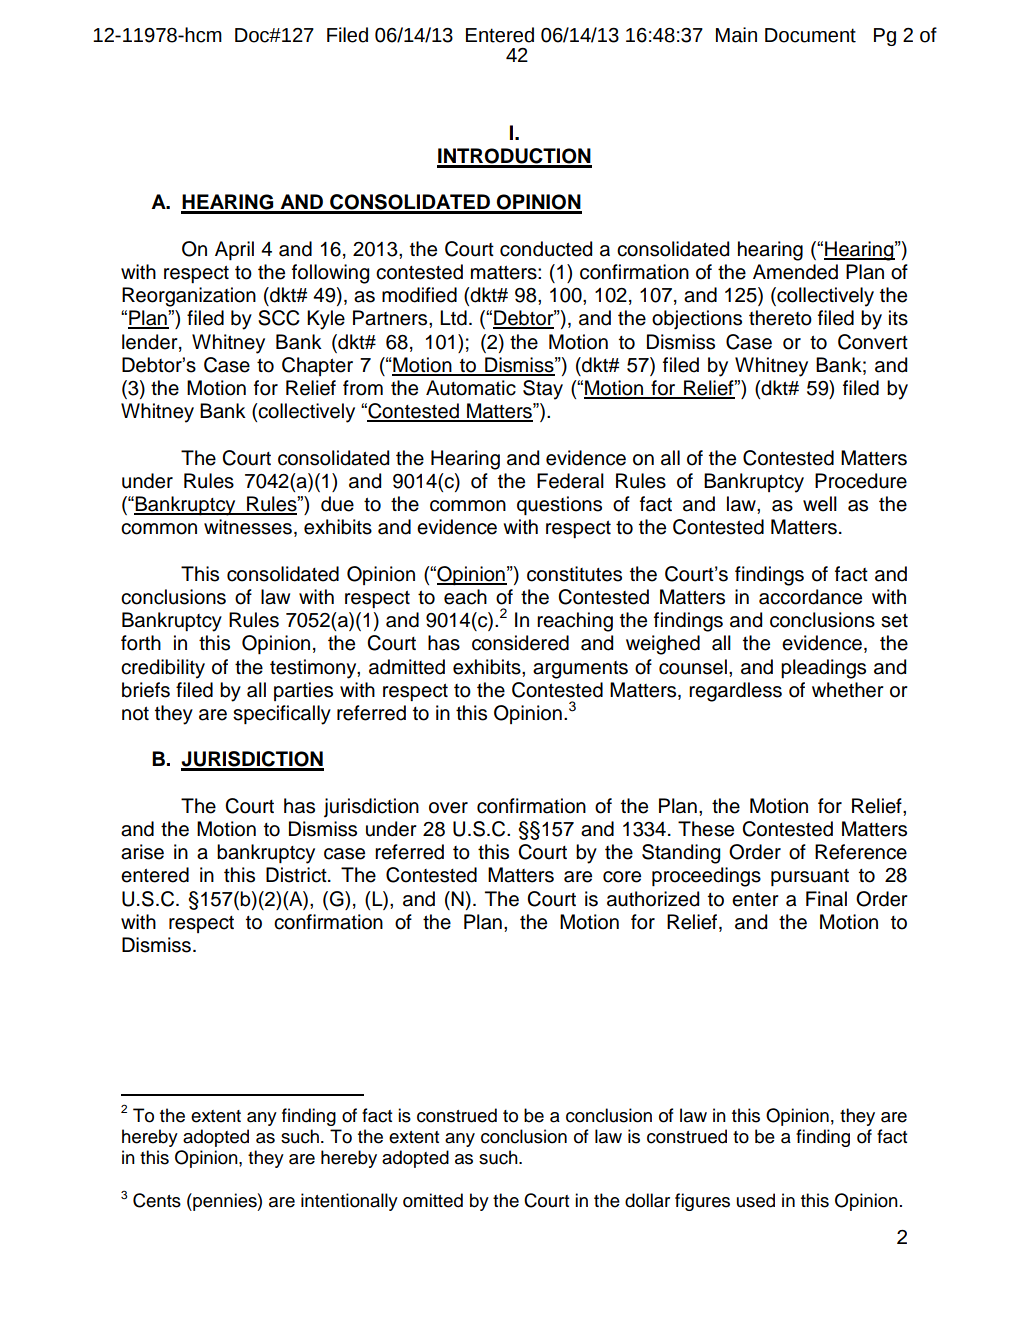 The height and width of the screenshot is (1332, 1029). What do you see at coordinates (234, 250) in the screenshot?
I see `April` at bounding box center [234, 250].
